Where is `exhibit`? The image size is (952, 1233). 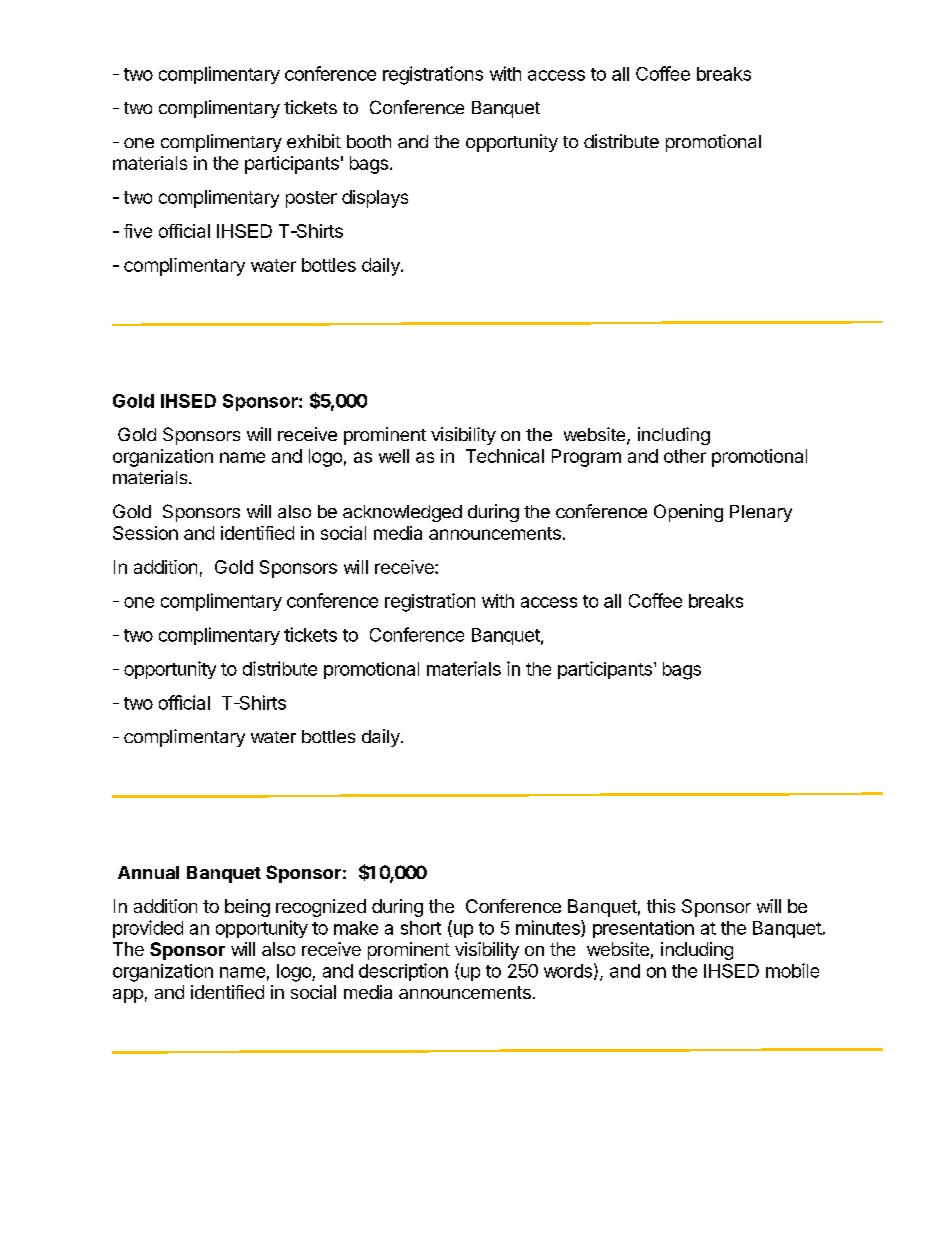 exhibit is located at coordinates (314, 141).
